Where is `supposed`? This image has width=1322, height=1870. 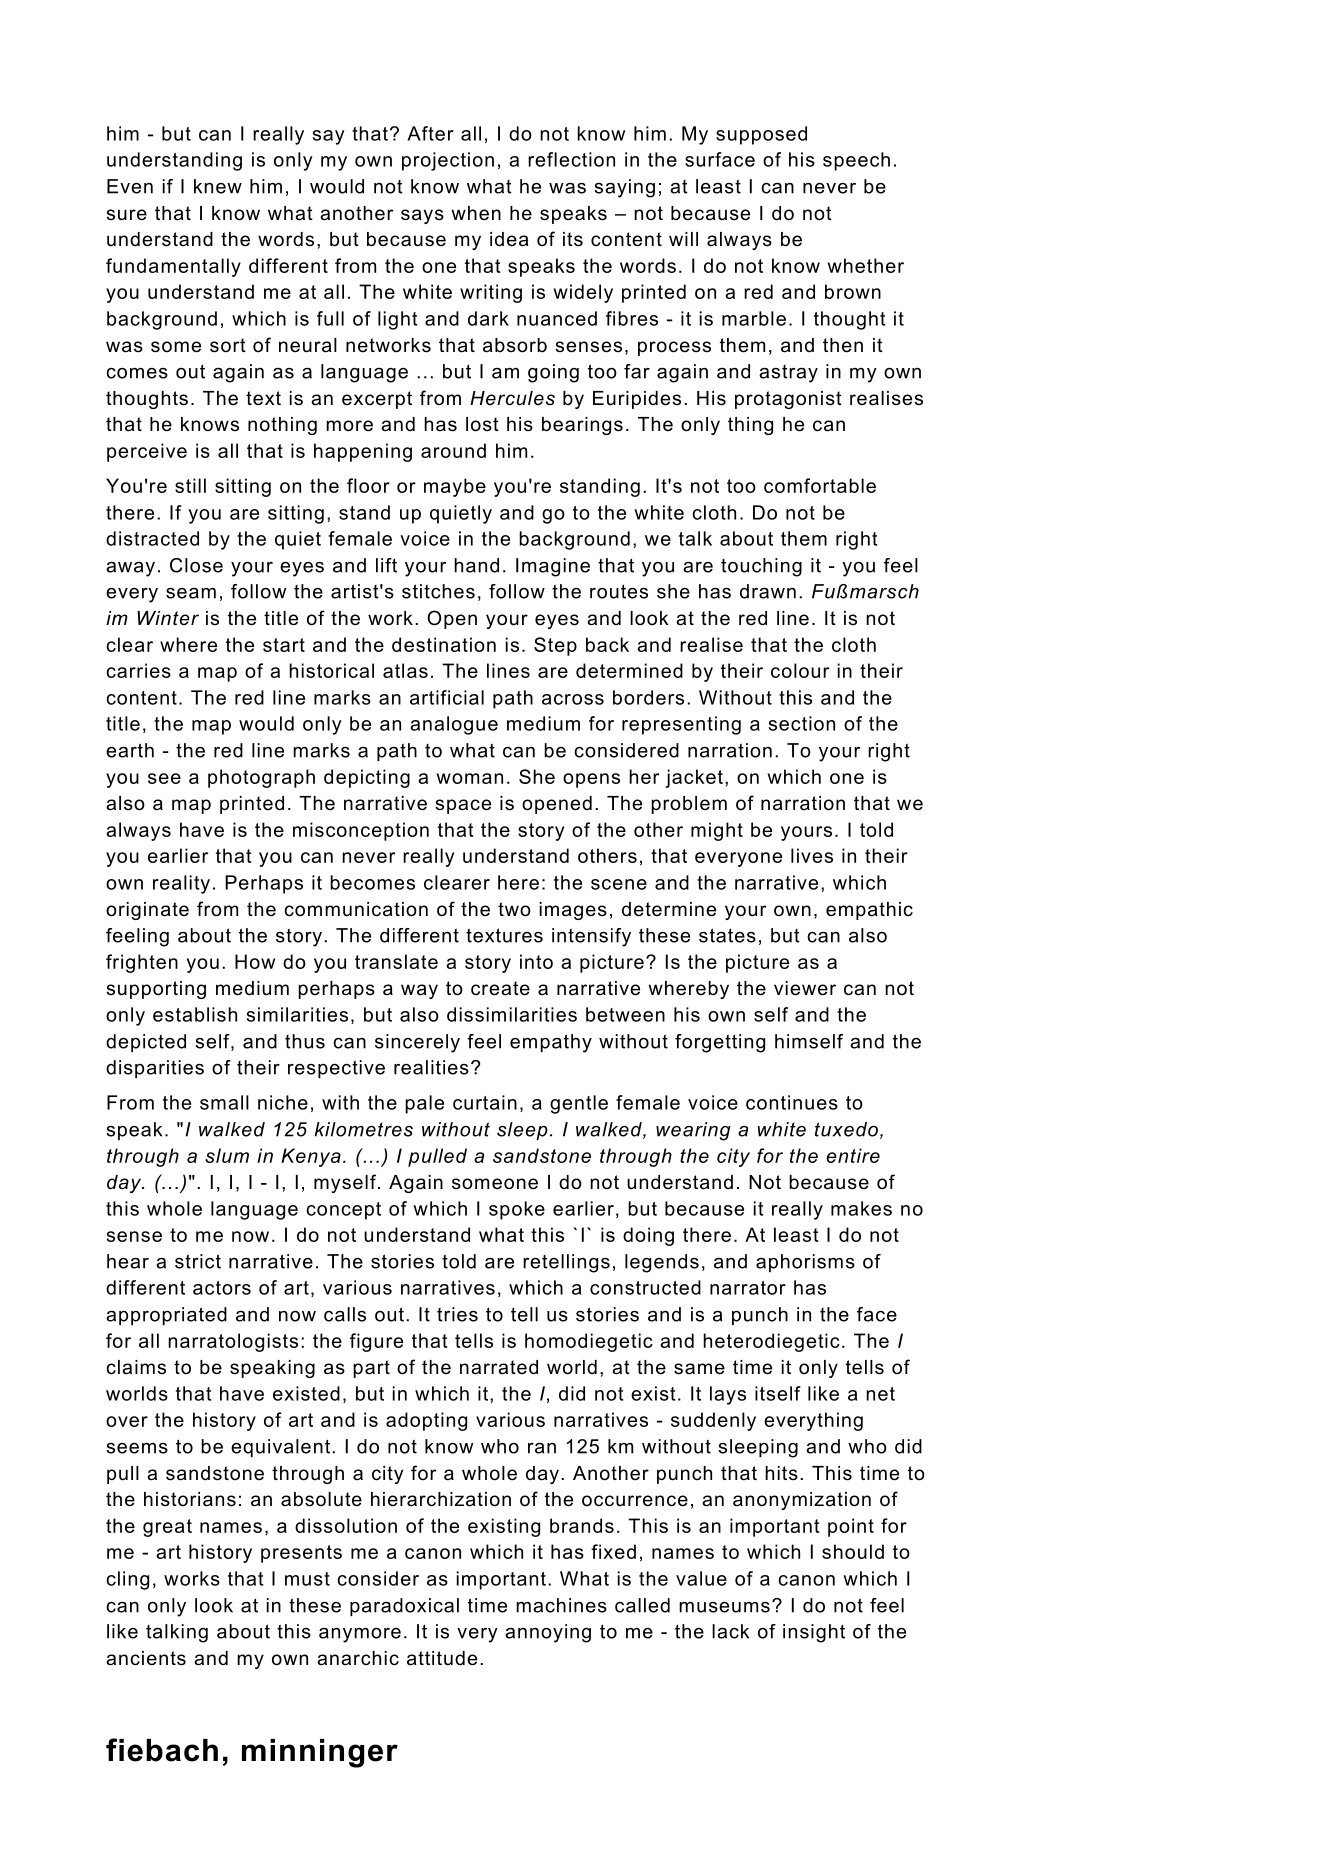 supposed is located at coordinates (761, 135).
